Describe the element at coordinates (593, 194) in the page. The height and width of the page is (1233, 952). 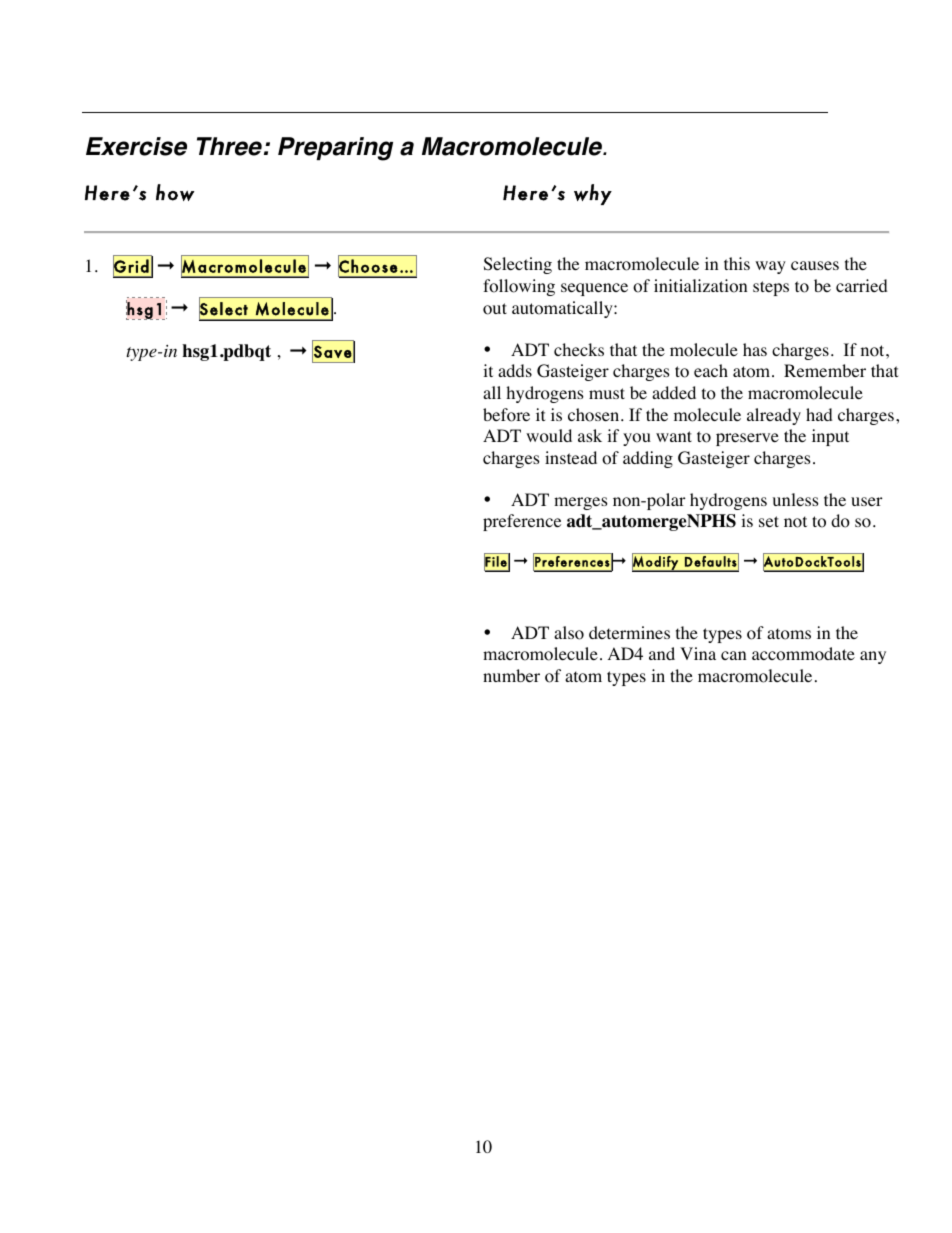
I see `why` at that location.
